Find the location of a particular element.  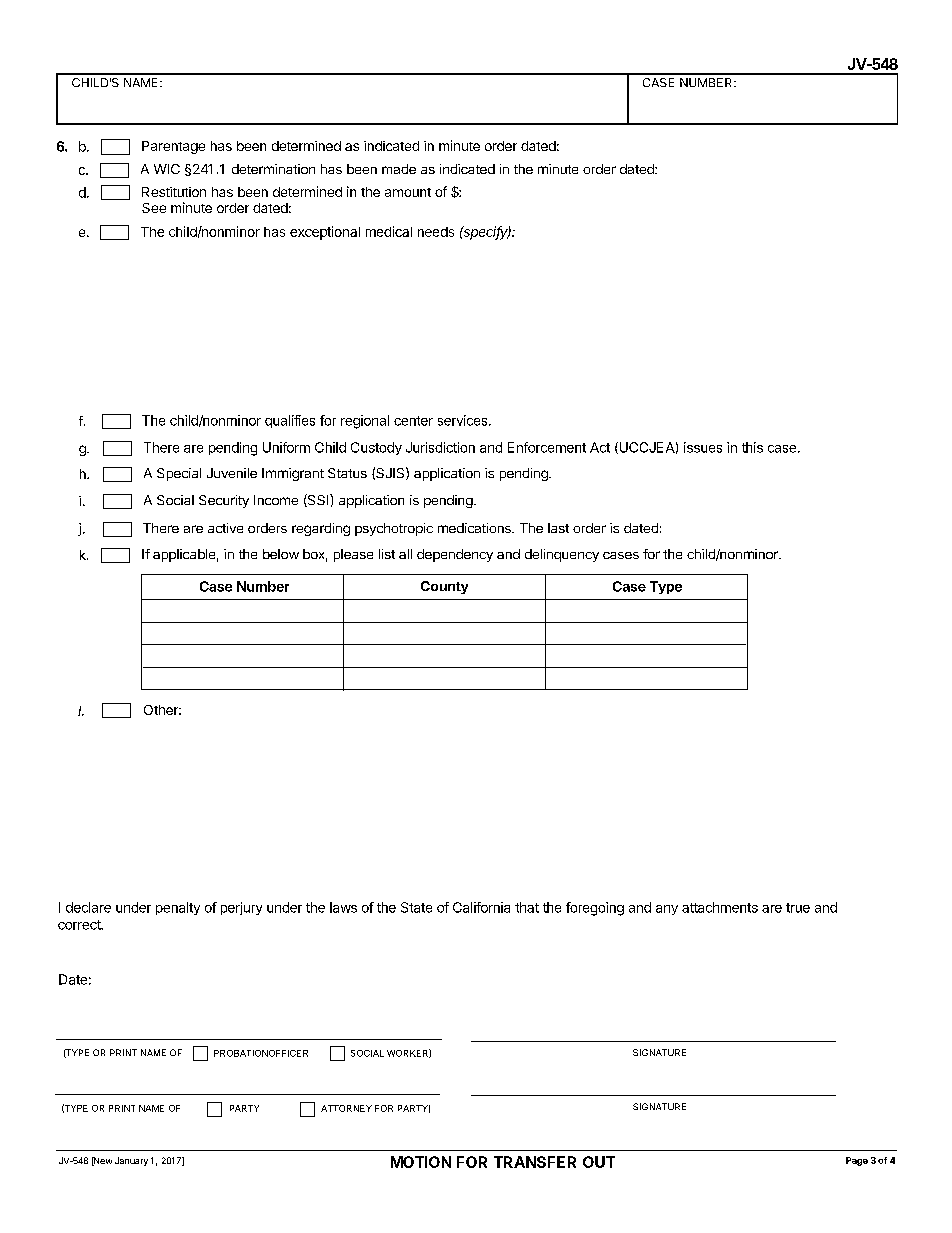

WIC is located at coordinates (167, 169).
